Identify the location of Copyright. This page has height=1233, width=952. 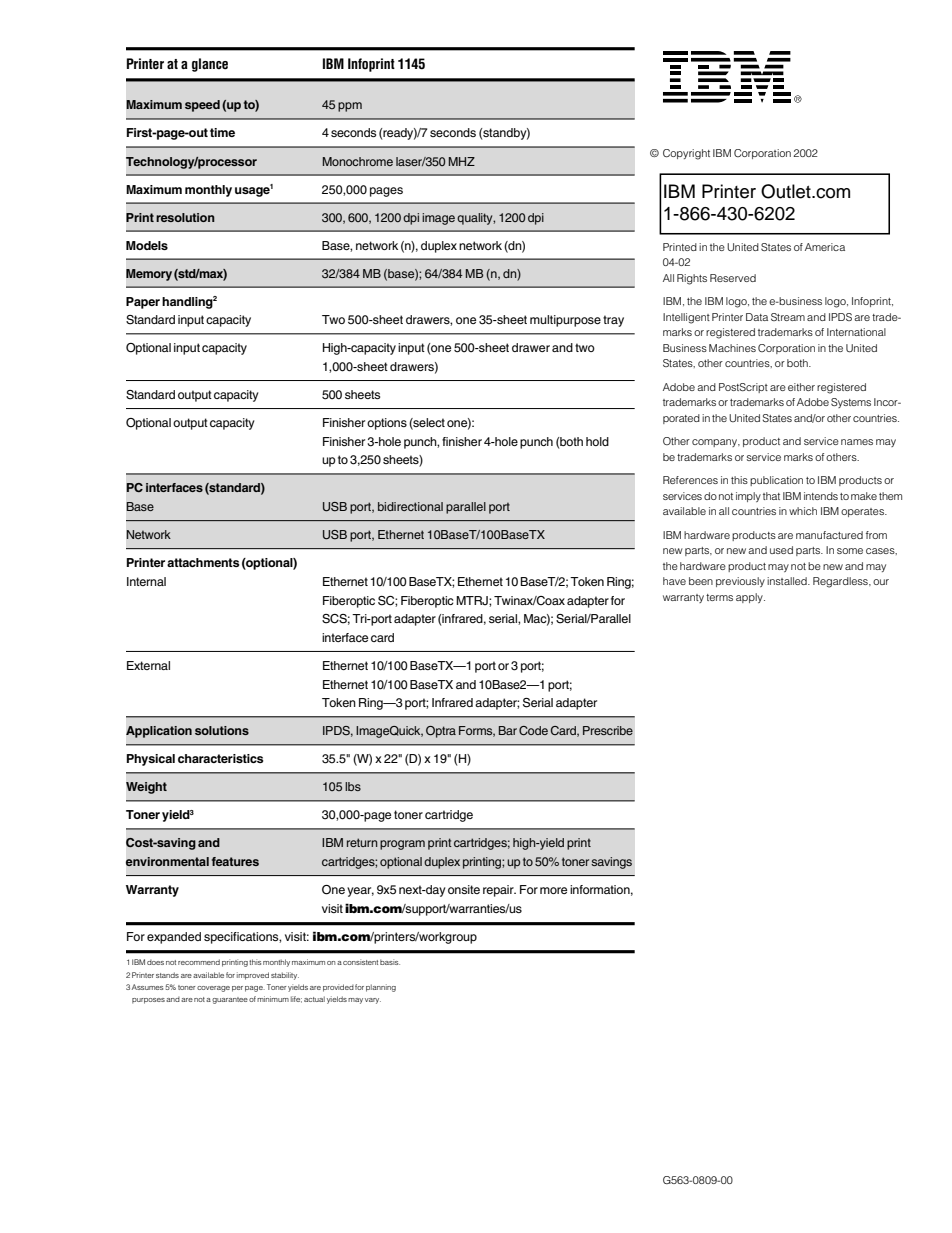
(686, 154).
